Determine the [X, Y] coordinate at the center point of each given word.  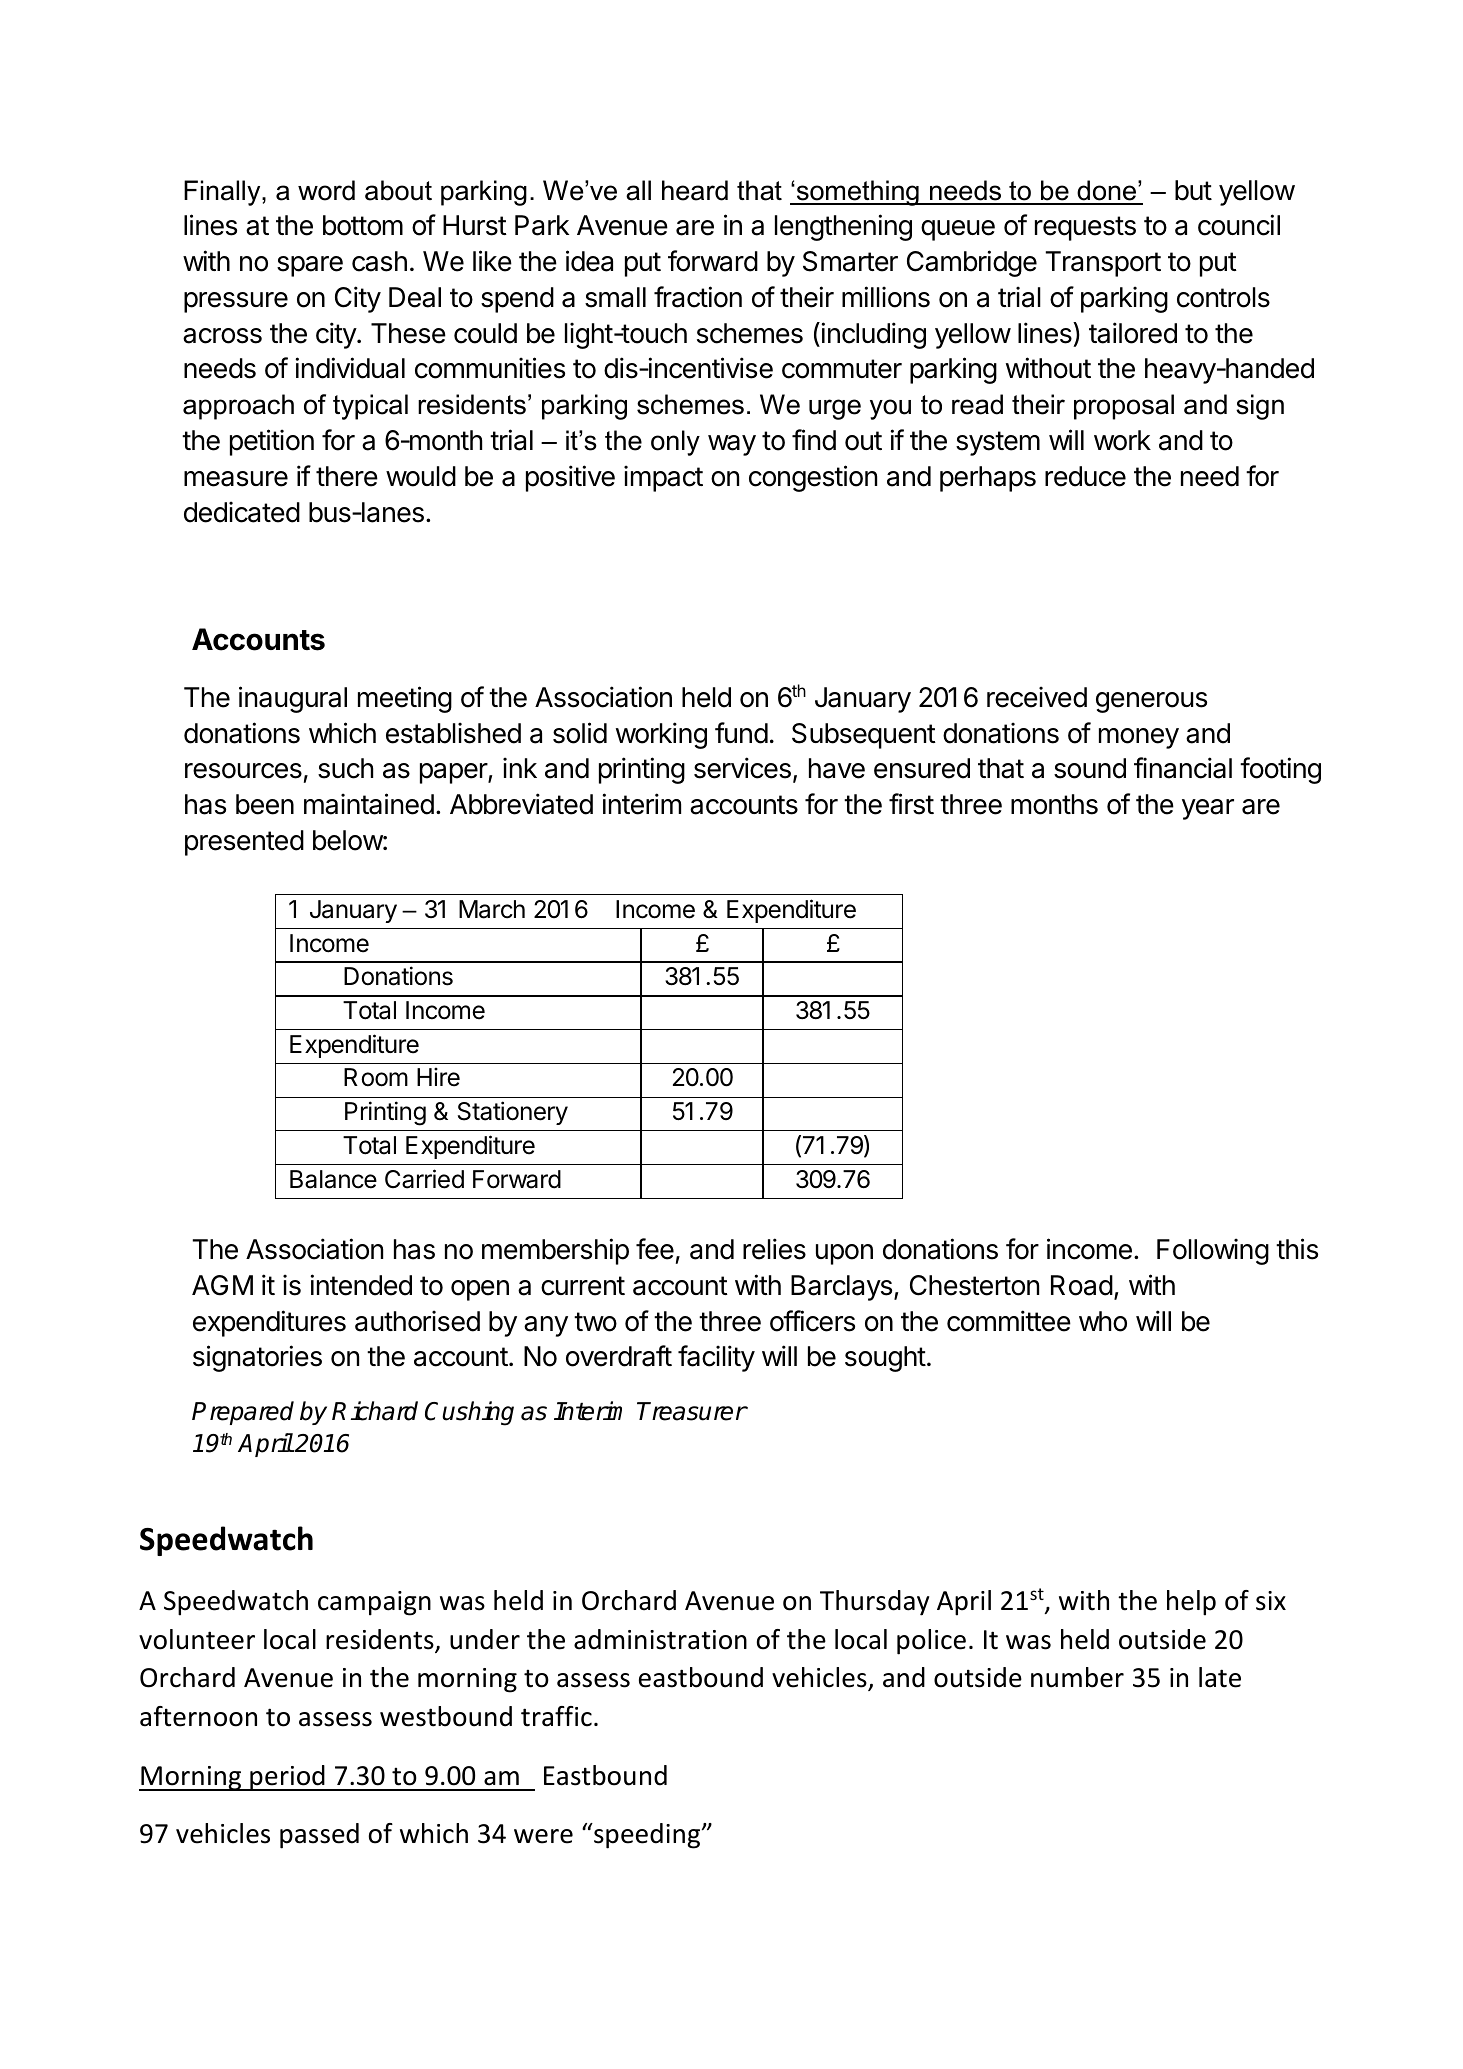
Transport [1103, 264]
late [1220, 1677]
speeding [647, 1836]
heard [695, 190]
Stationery [513, 1113]
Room [376, 1077]
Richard [375, 1411]
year [1208, 809]
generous [1151, 702]
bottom [363, 225]
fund [741, 733]
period [287, 1778]
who [1103, 1321]
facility [716, 1358]
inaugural [293, 699]
